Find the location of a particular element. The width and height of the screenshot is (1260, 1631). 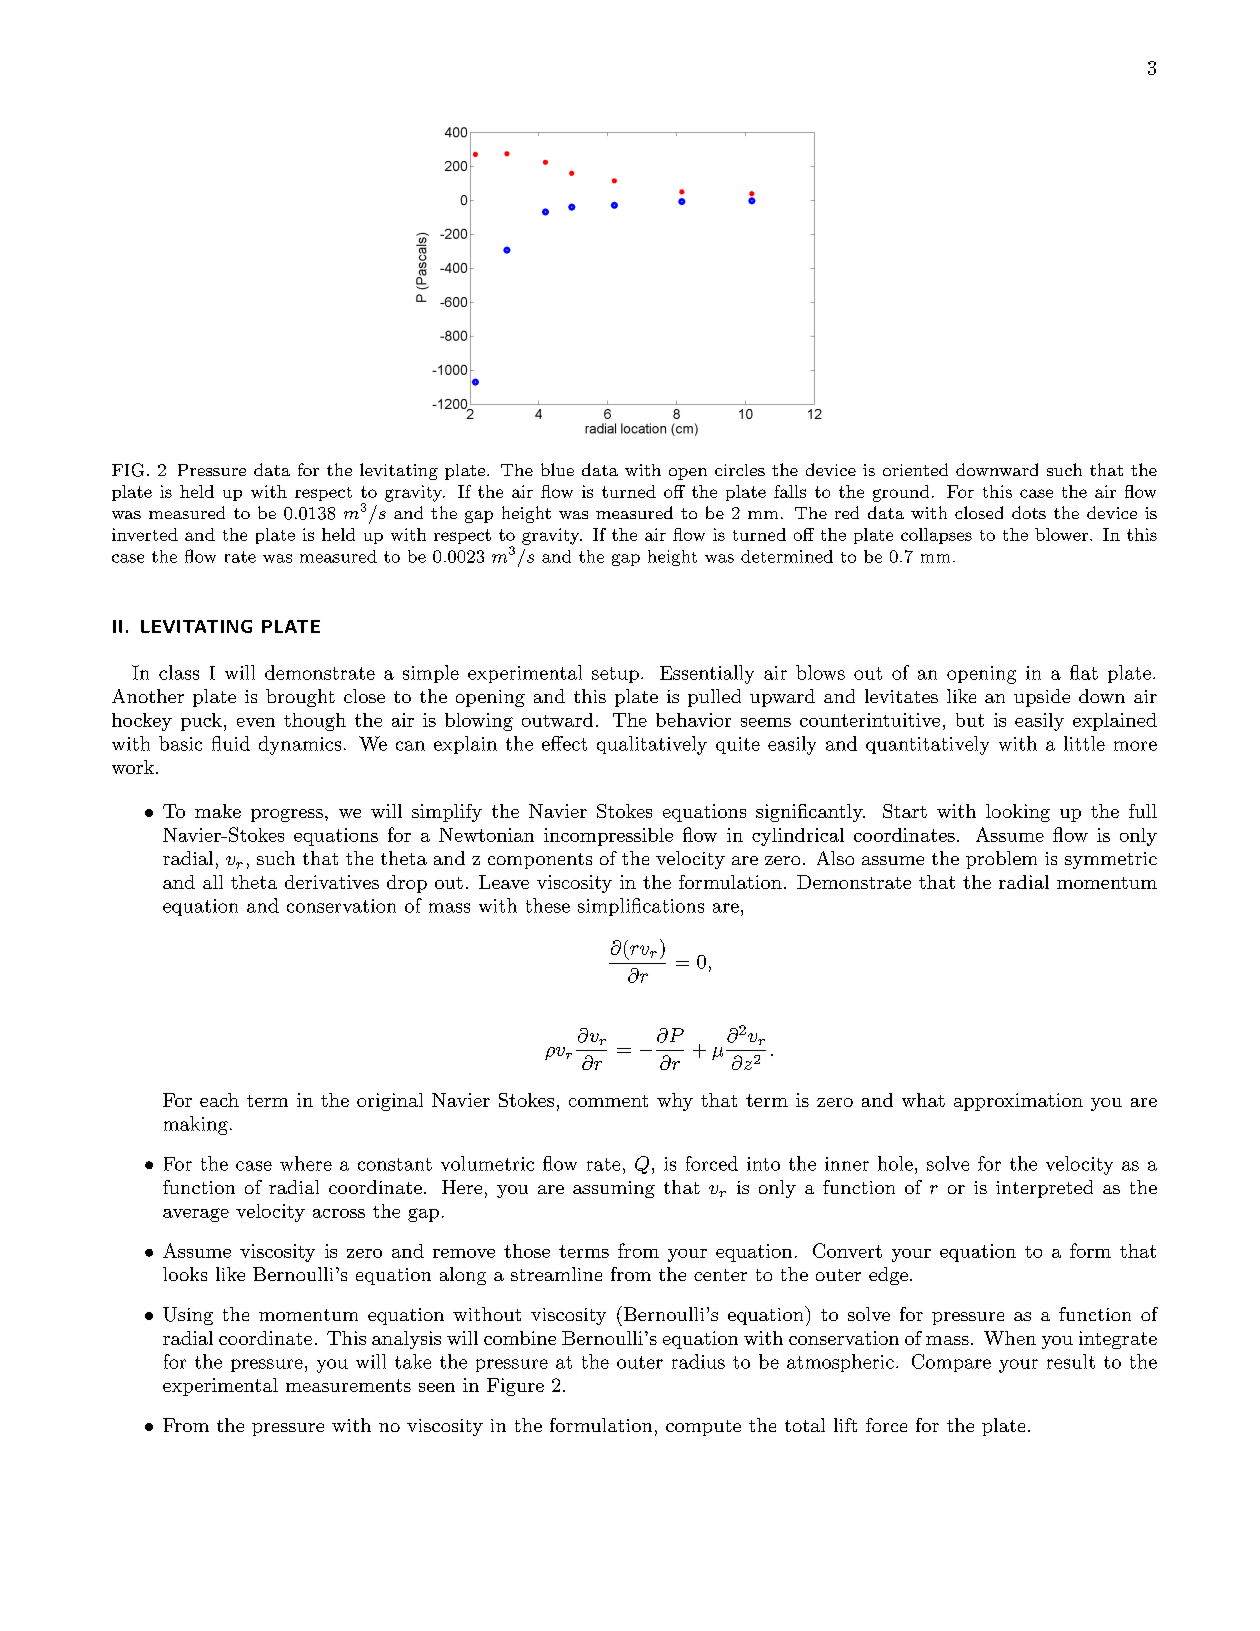

blue is located at coordinates (557, 469).
